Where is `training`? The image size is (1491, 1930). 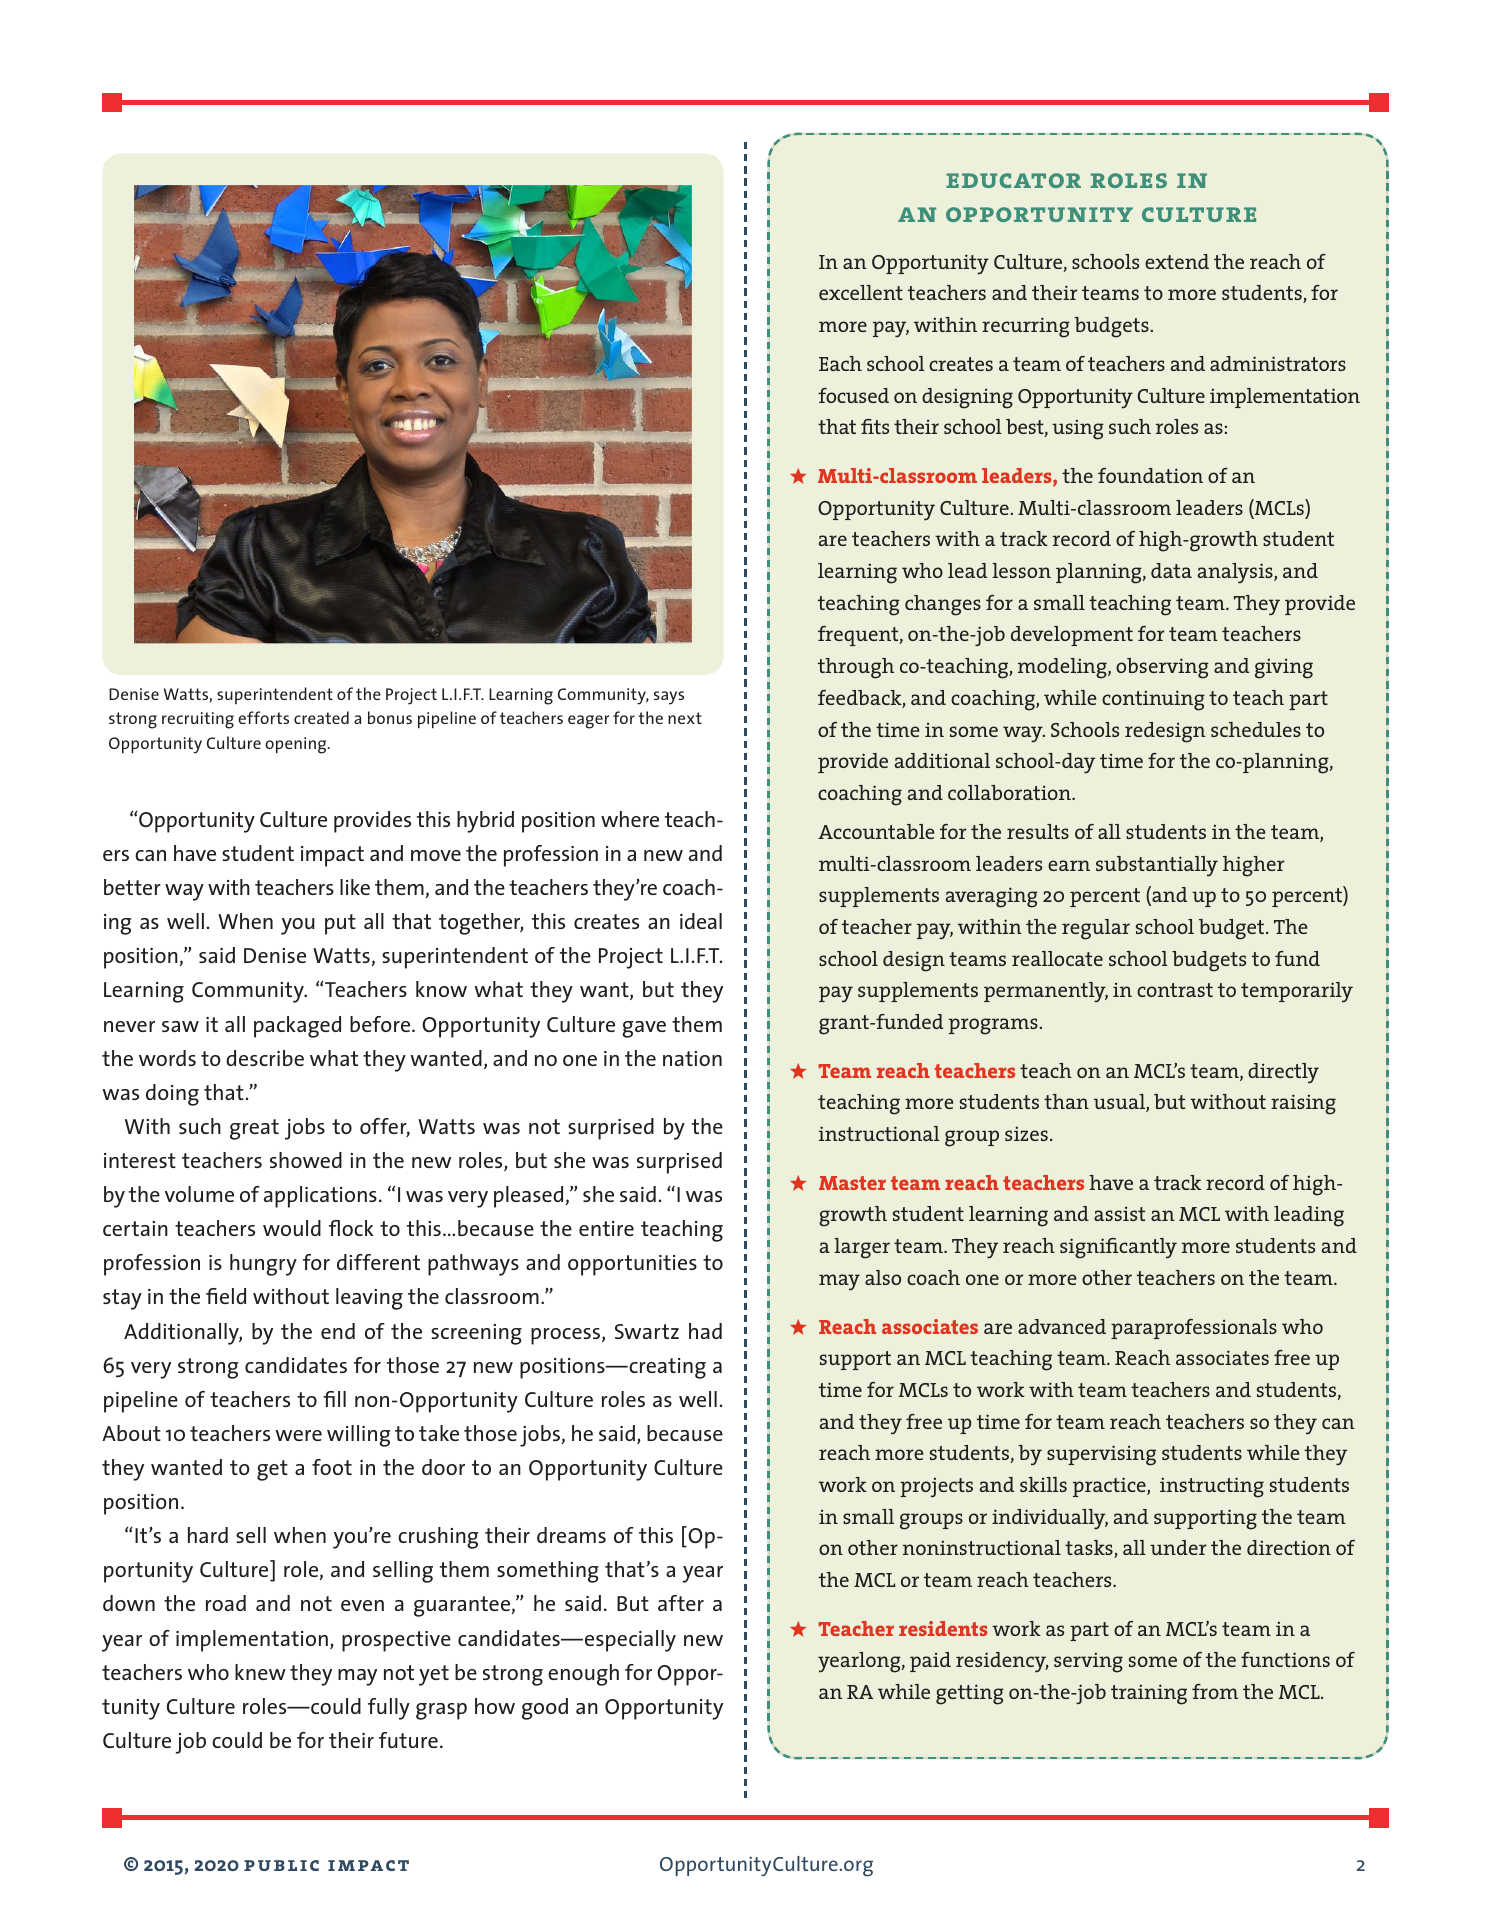 training is located at coordinates (1149, 1694).
